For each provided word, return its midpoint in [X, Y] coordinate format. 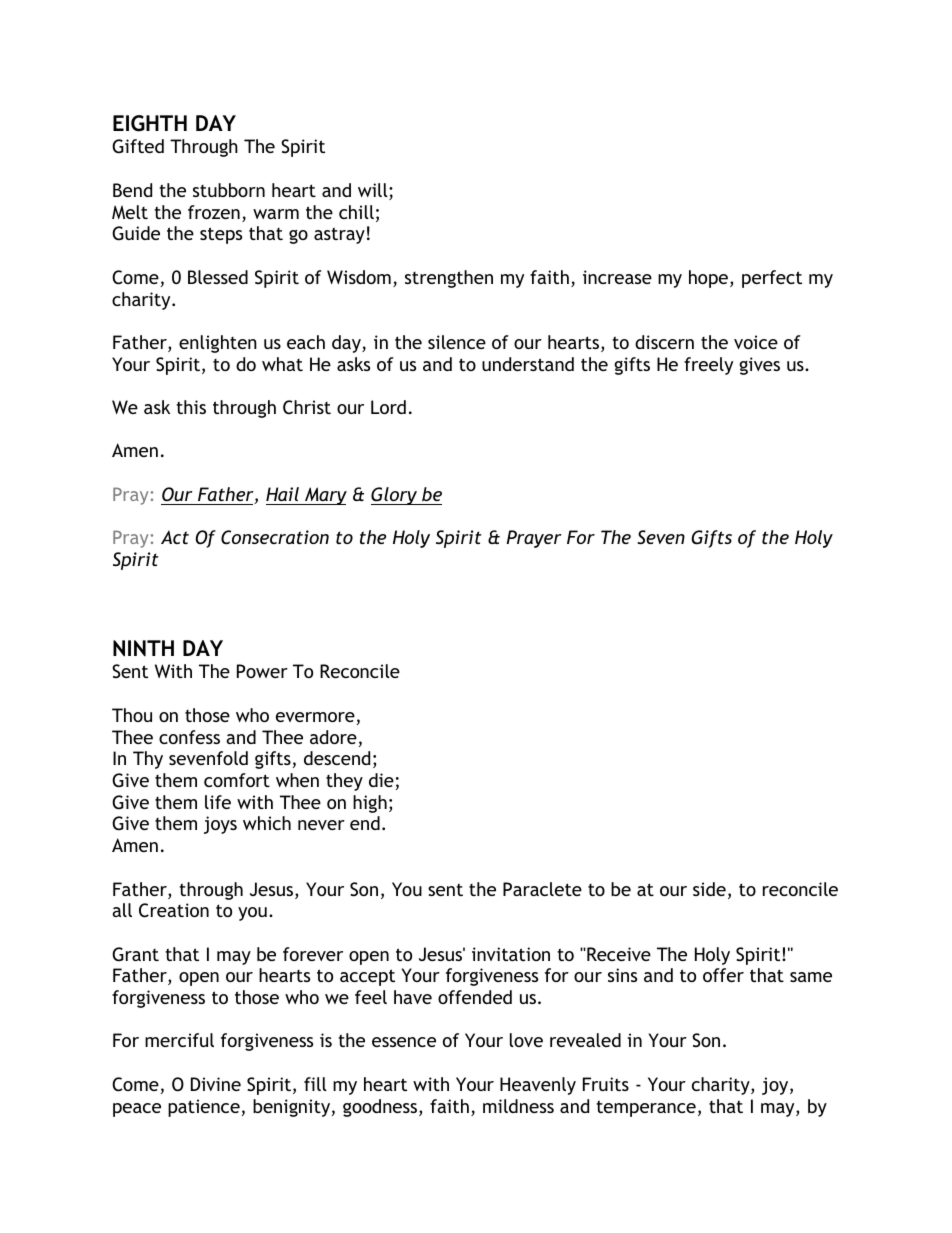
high [370, 804]
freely [708, 366]
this [191, 407]
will [374, 191]
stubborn [229, 190]
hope [710, 279]
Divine [216, 1084]
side [709, 889]
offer [723, 975]
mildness [518, 1106]
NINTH [143, 648]
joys [220, 825]
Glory [395, 496]
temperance [646, 1108]
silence [457, 342]
